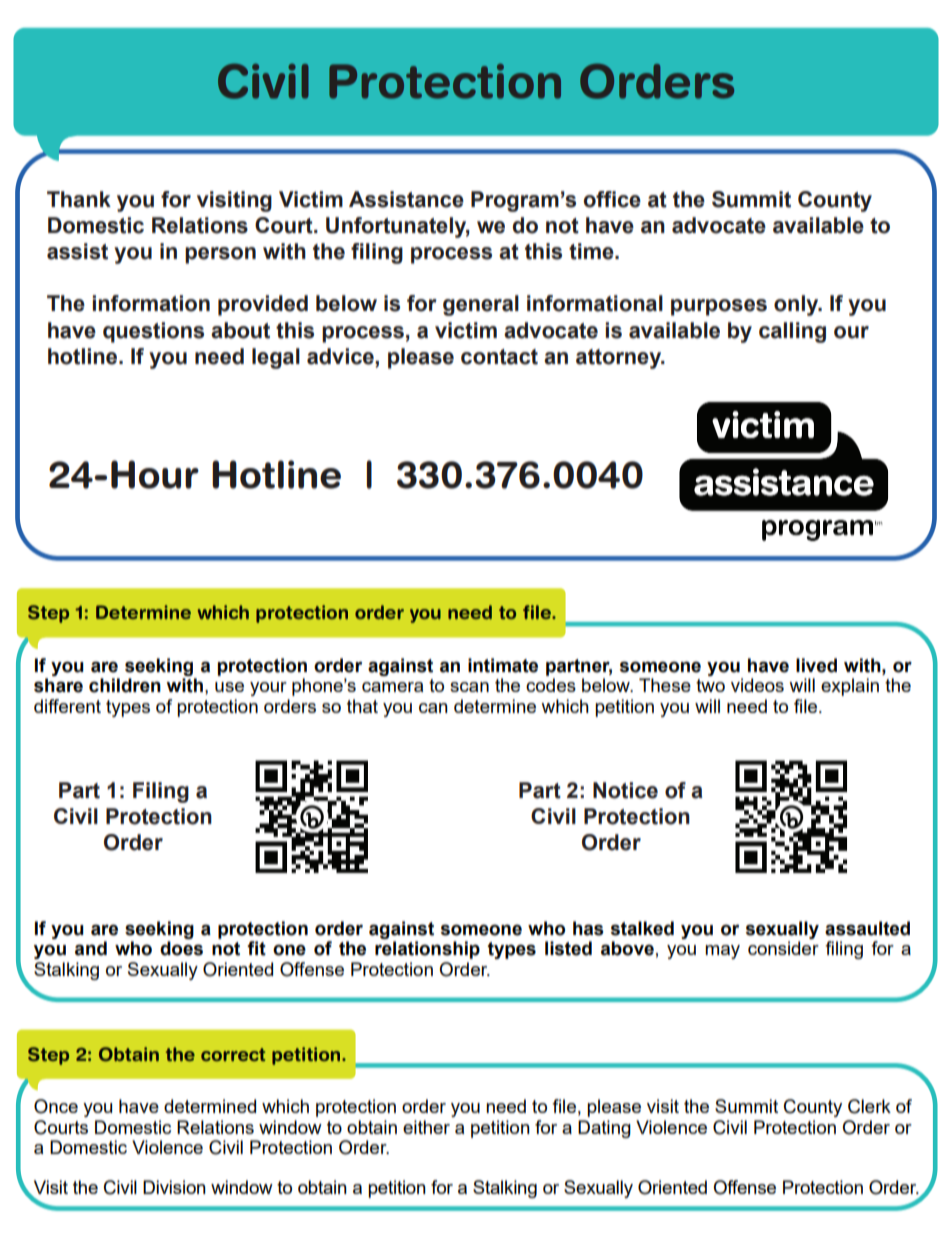 The width and height of the screenshot is (952, 1233). I want to click on lived, so click(816, 665).
